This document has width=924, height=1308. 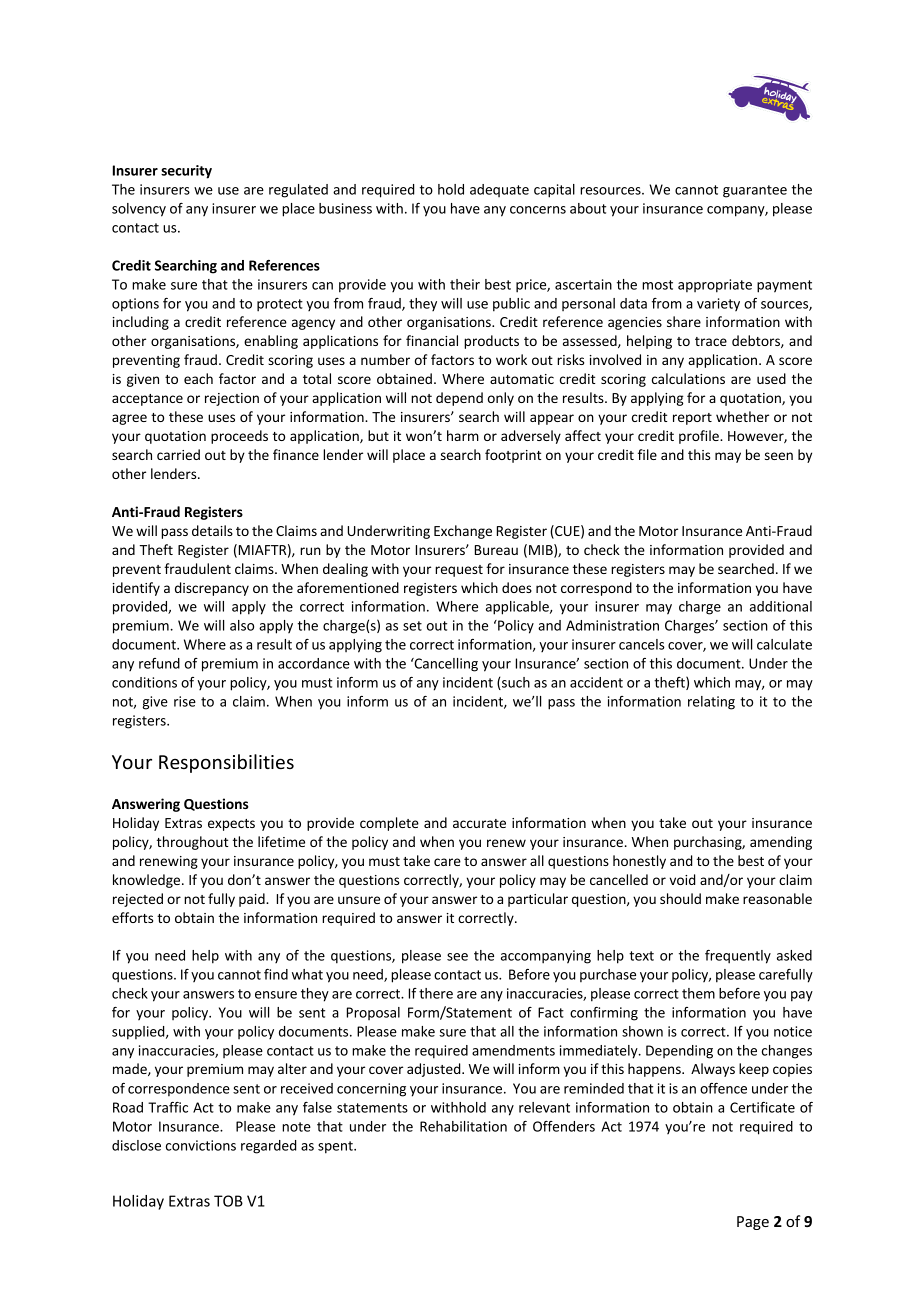 What do you see at coordinates (755, 191) in the document?
I see `guarantee` at bounding box center [755, 191].
